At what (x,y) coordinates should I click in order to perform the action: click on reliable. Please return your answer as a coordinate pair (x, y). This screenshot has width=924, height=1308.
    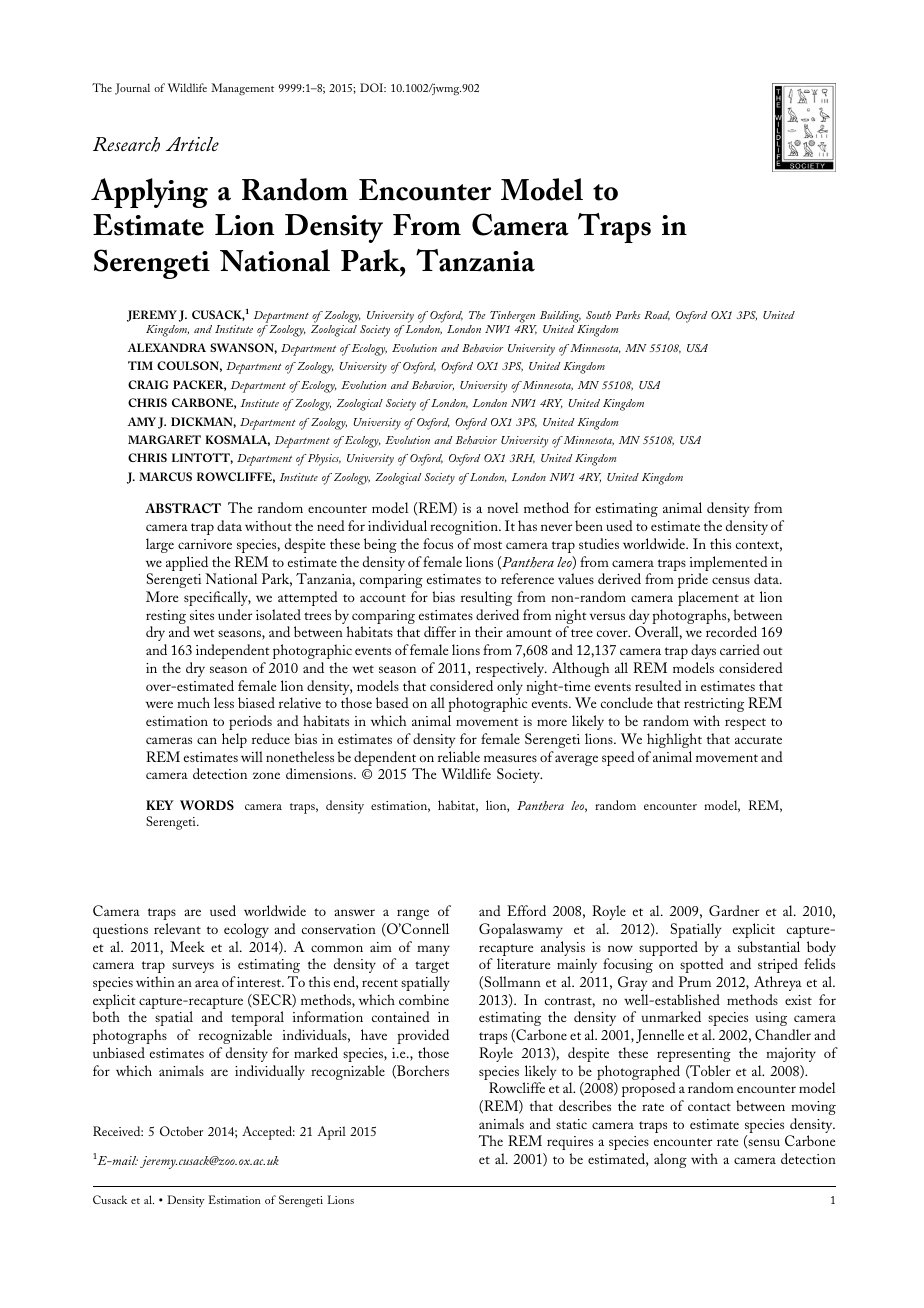
    Looking at the image, I should click on (459, 756).
